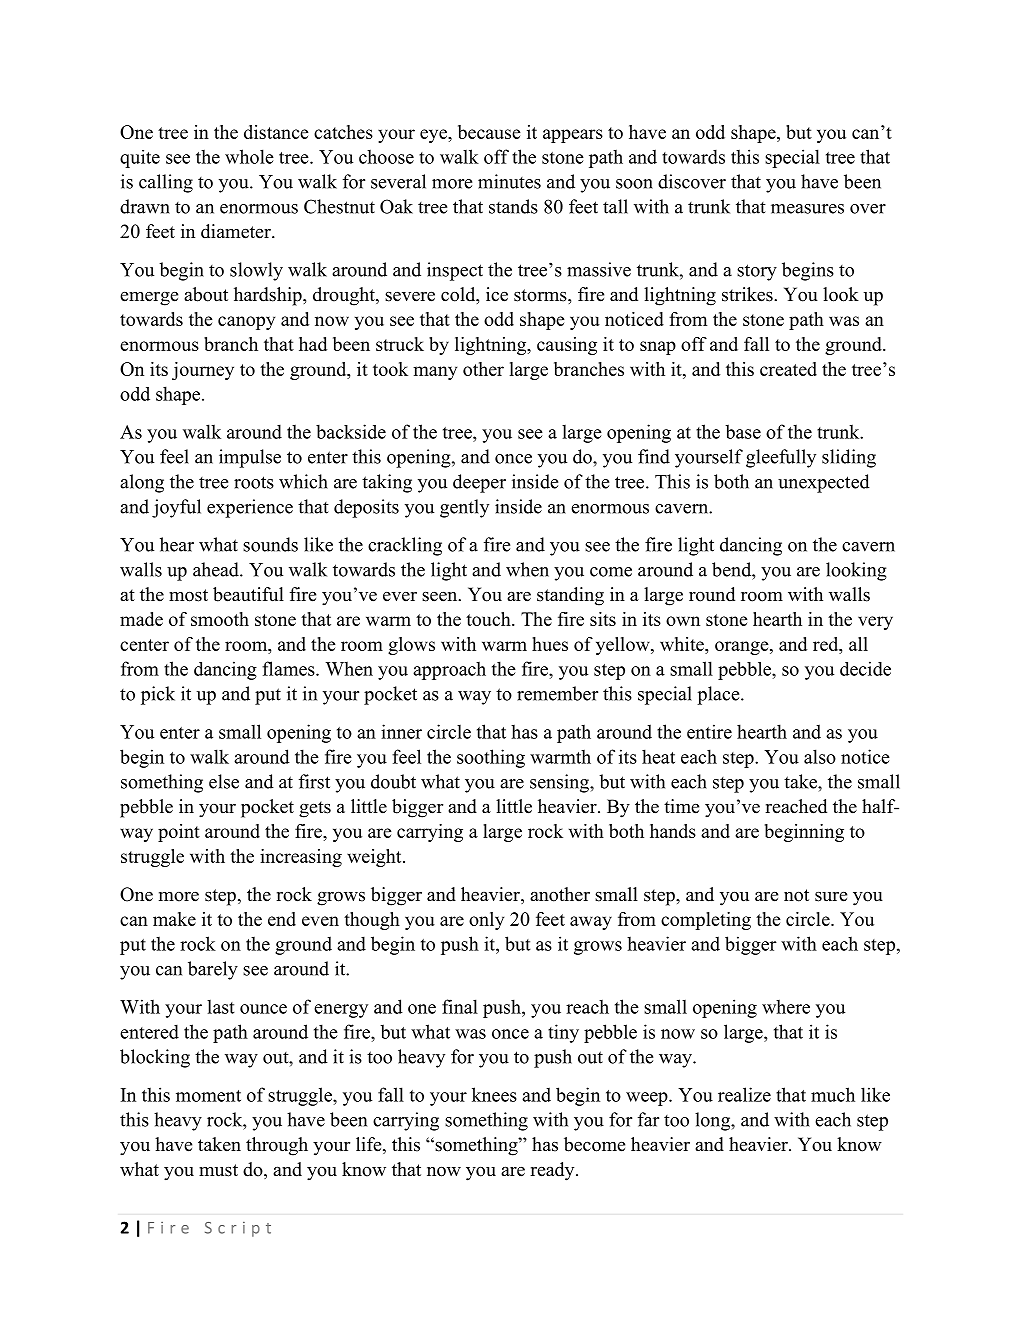  Describe the element at coordinates (249, 156) in the screenshot. I see `whole` at that location.
